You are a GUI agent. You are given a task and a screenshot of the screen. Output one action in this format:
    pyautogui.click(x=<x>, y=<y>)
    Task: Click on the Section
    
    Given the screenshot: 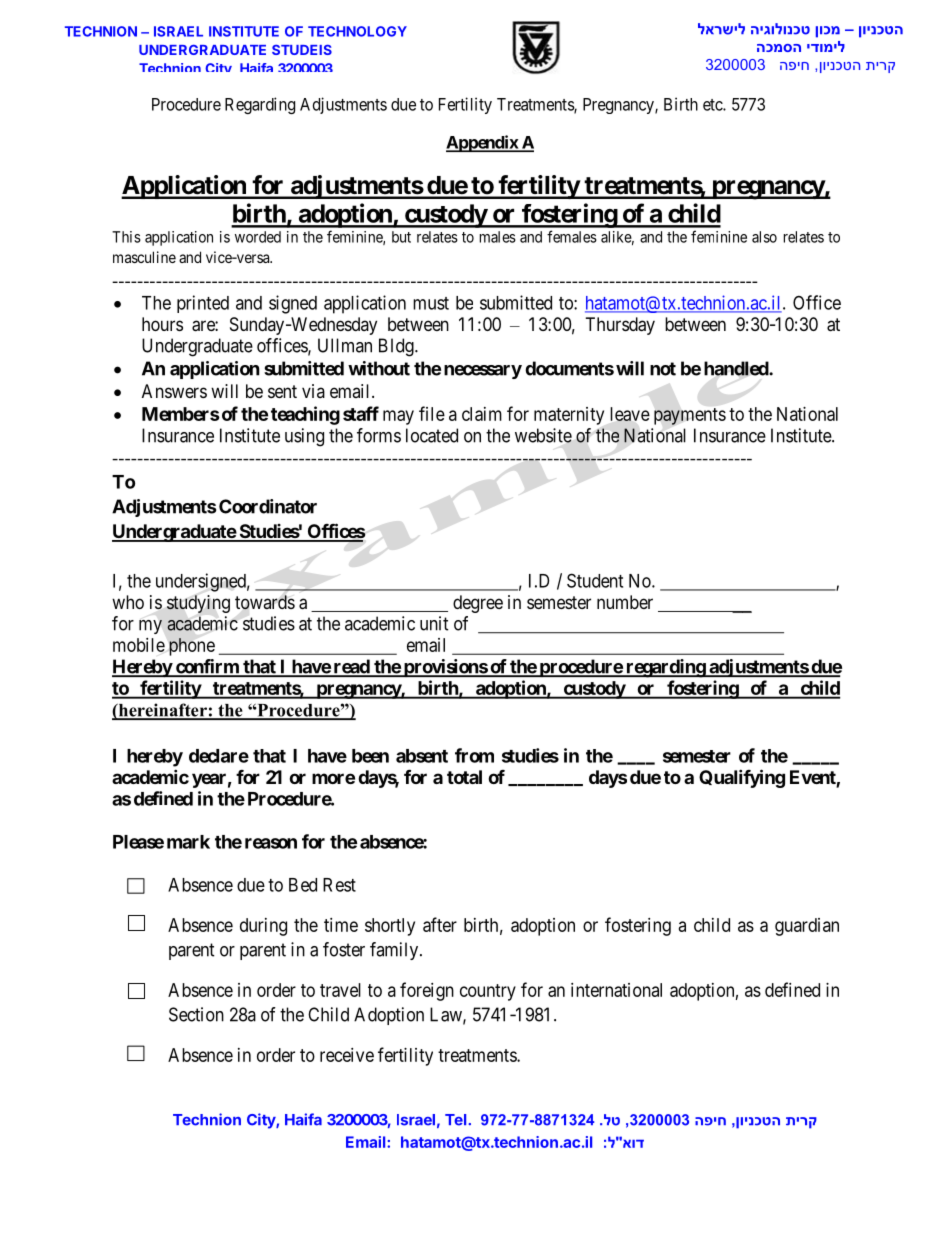 What is the action you would take?
    pyautogui.click(x=196, y=1014)
